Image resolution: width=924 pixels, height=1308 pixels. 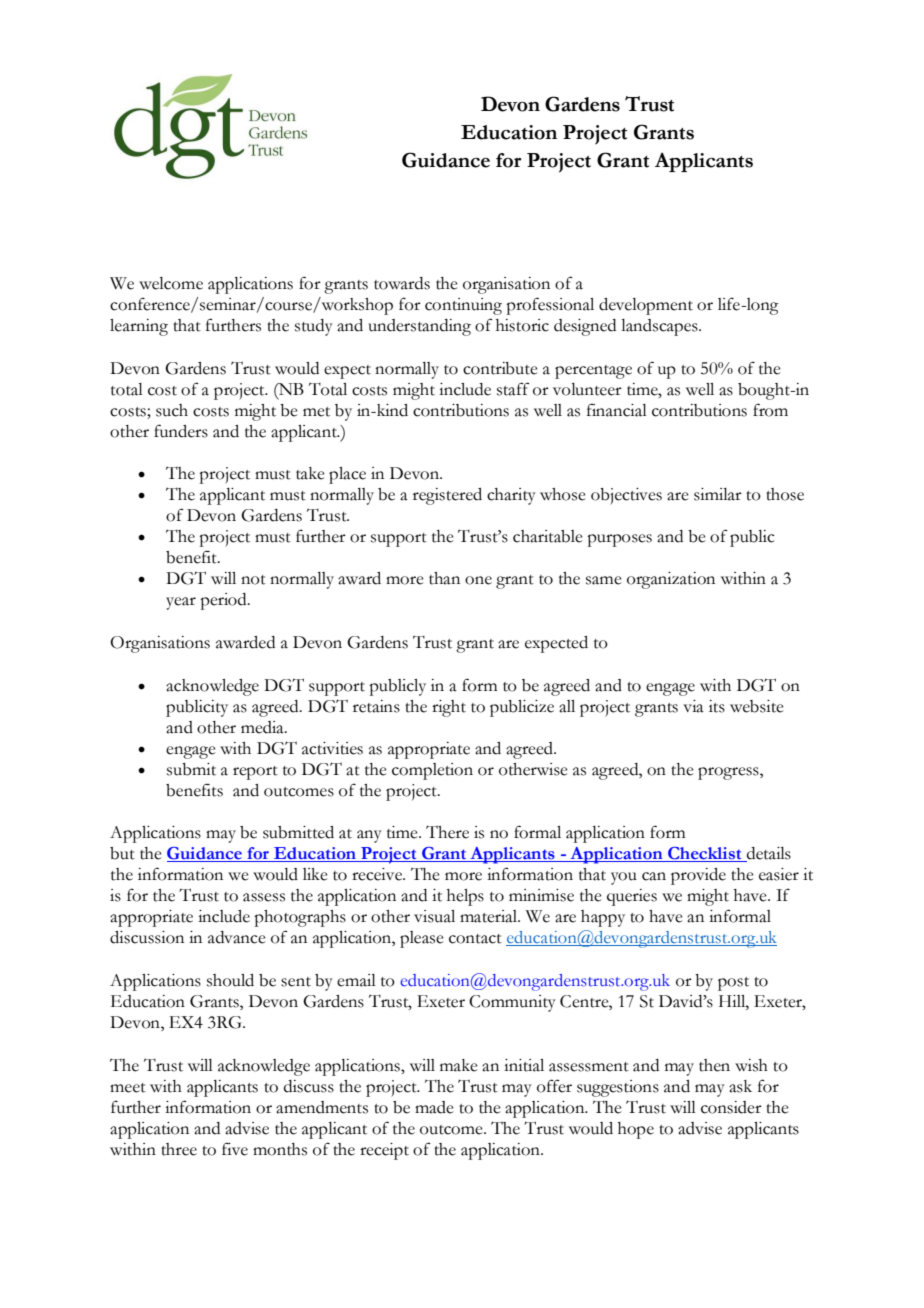 I want to click on welcome, so click(x=171, y=283).
